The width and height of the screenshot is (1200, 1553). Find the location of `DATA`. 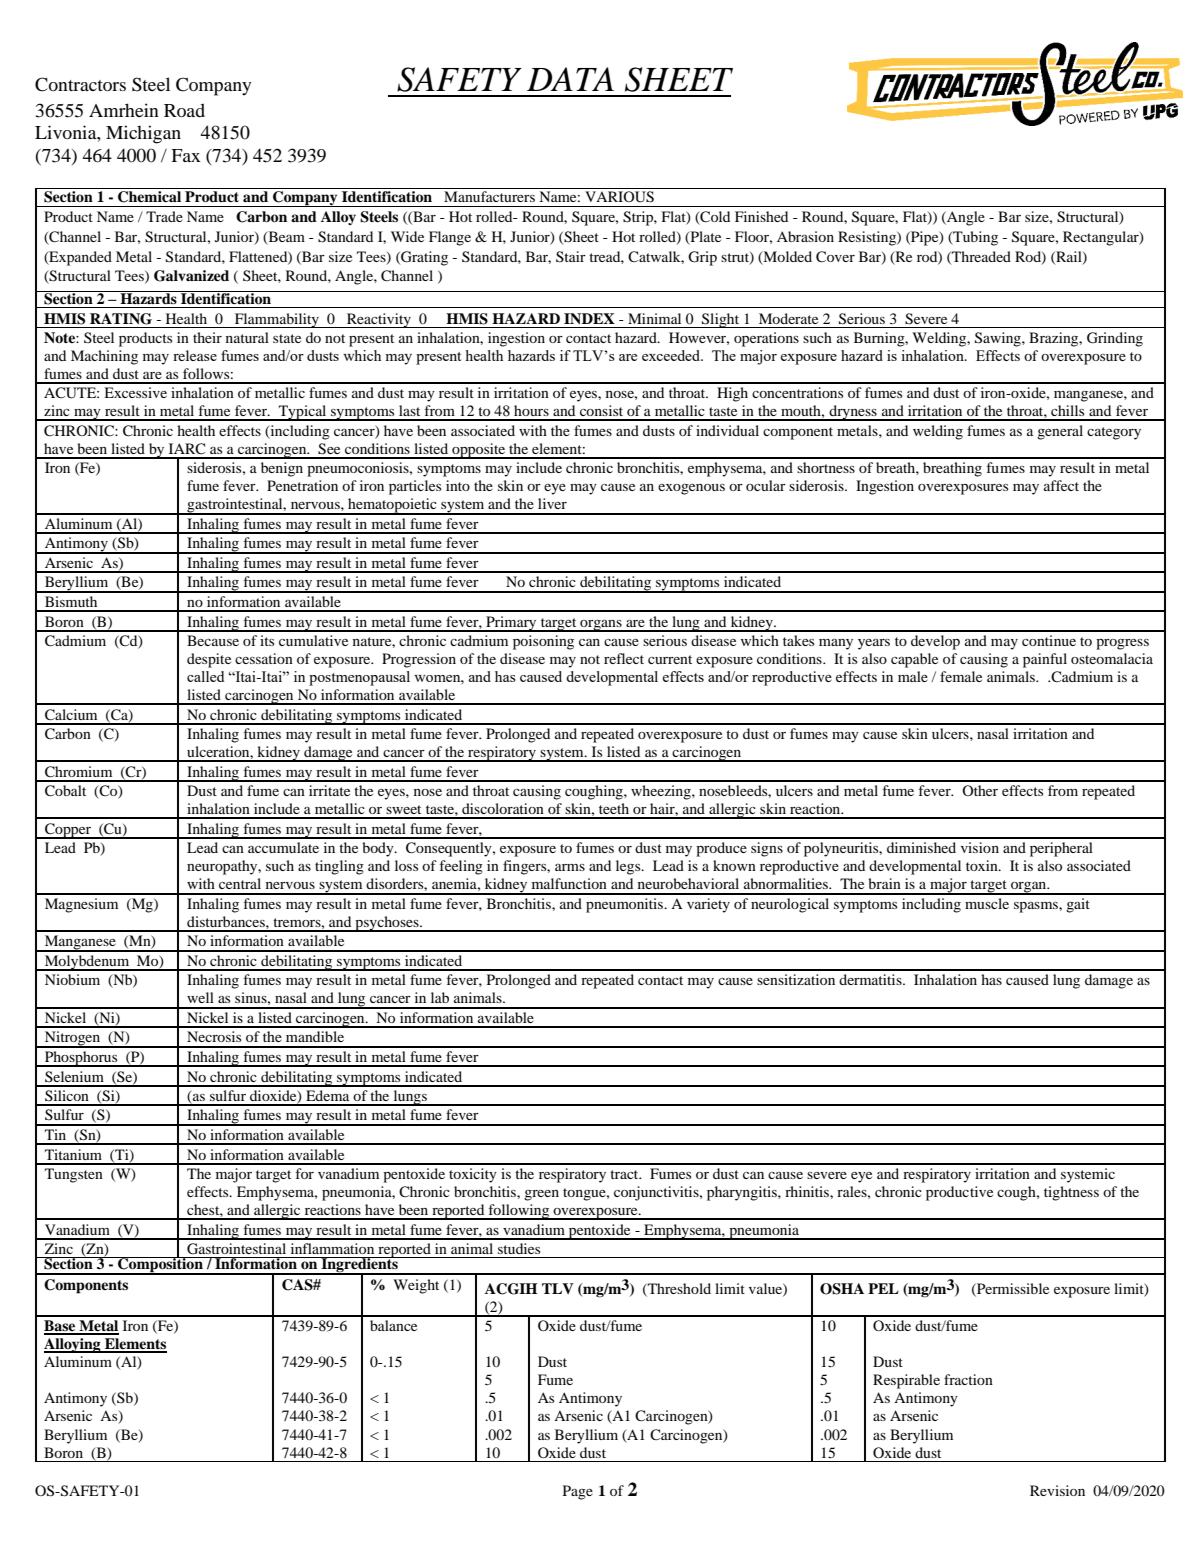

DATA is located at coordinates (570, 79).
